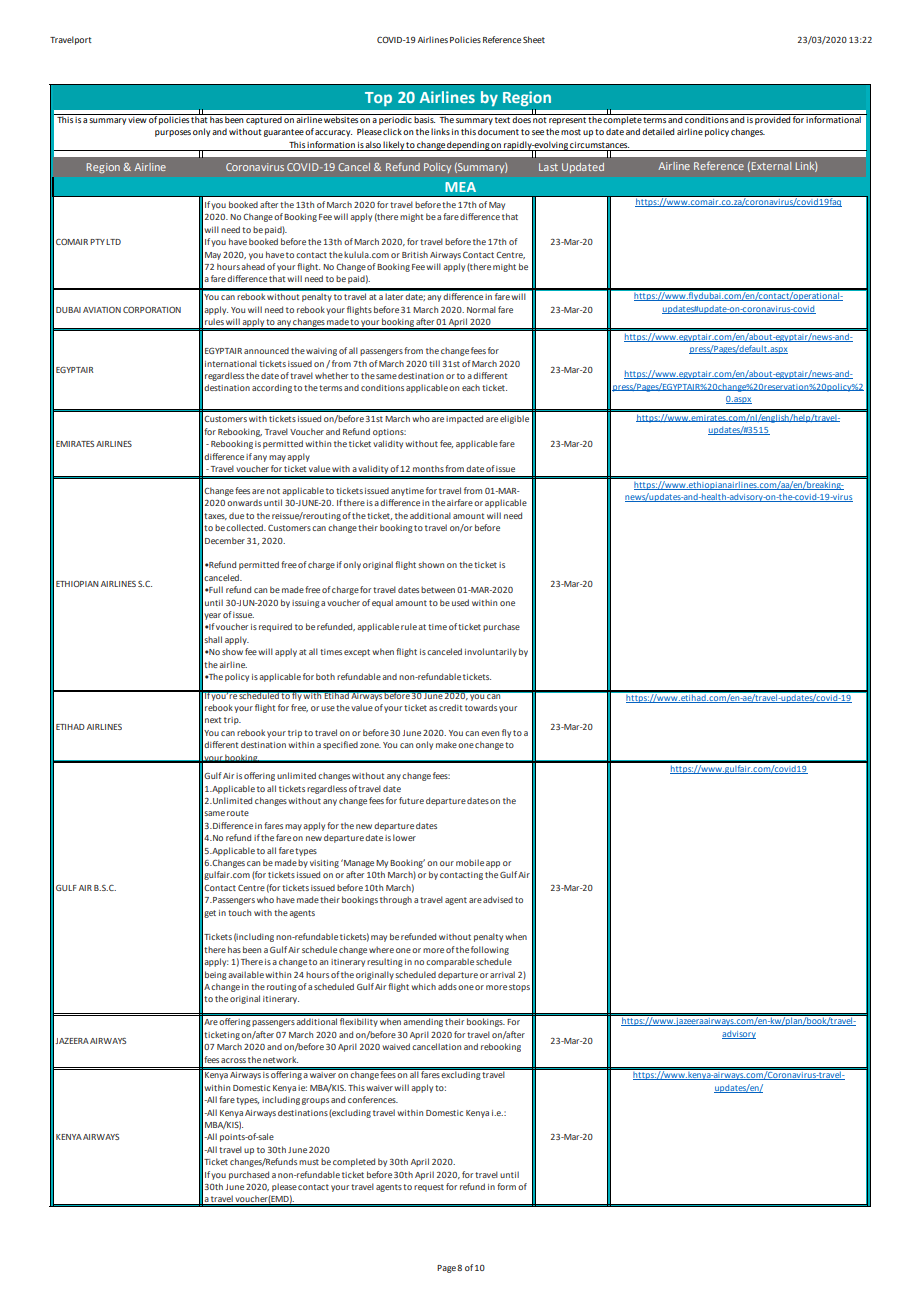  Describe the element at coordinates (519, 988) in the screenshot. I see `stops` at that location.
